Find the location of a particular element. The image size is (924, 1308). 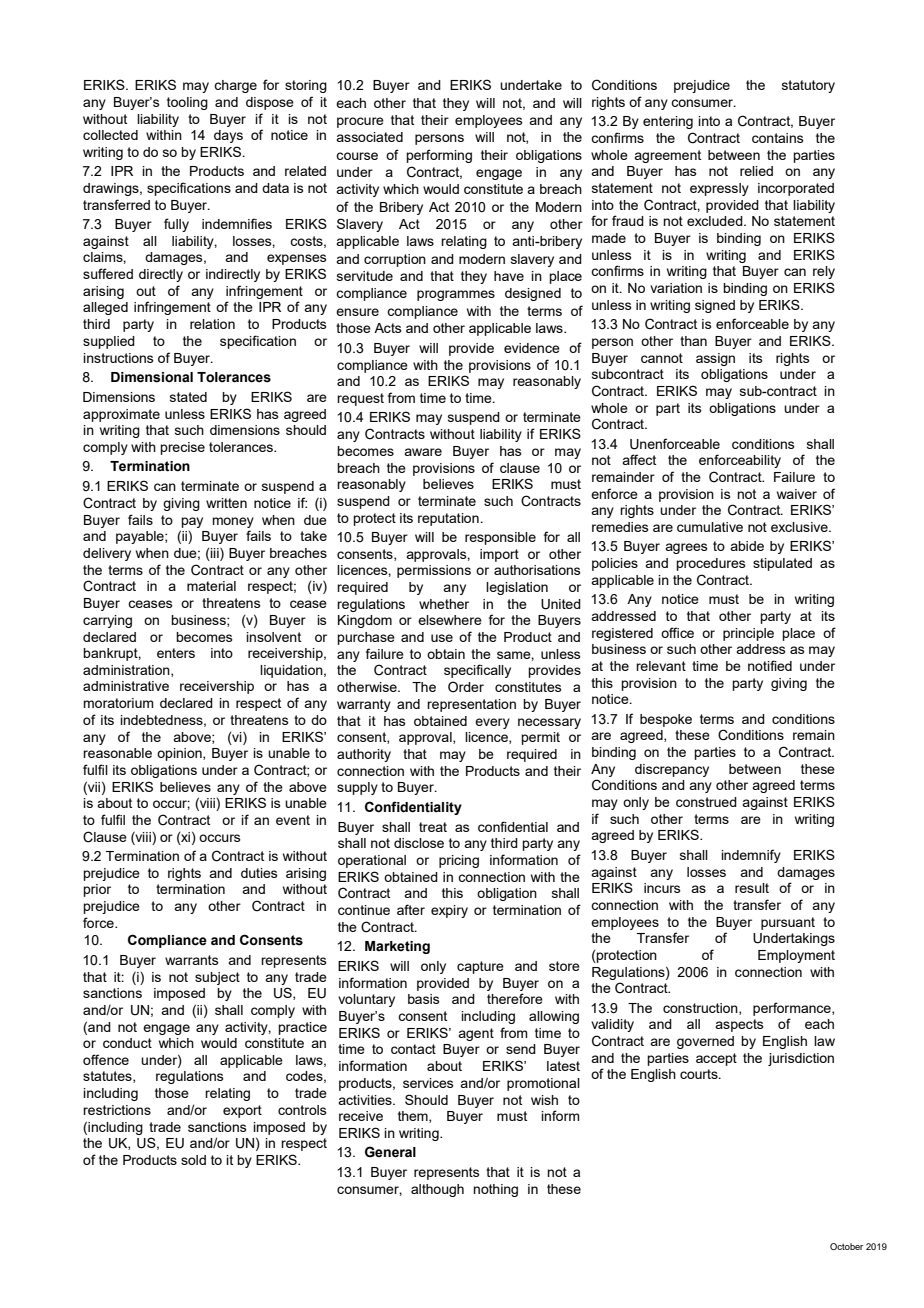

tooling is located at coordinates (187, 103).
